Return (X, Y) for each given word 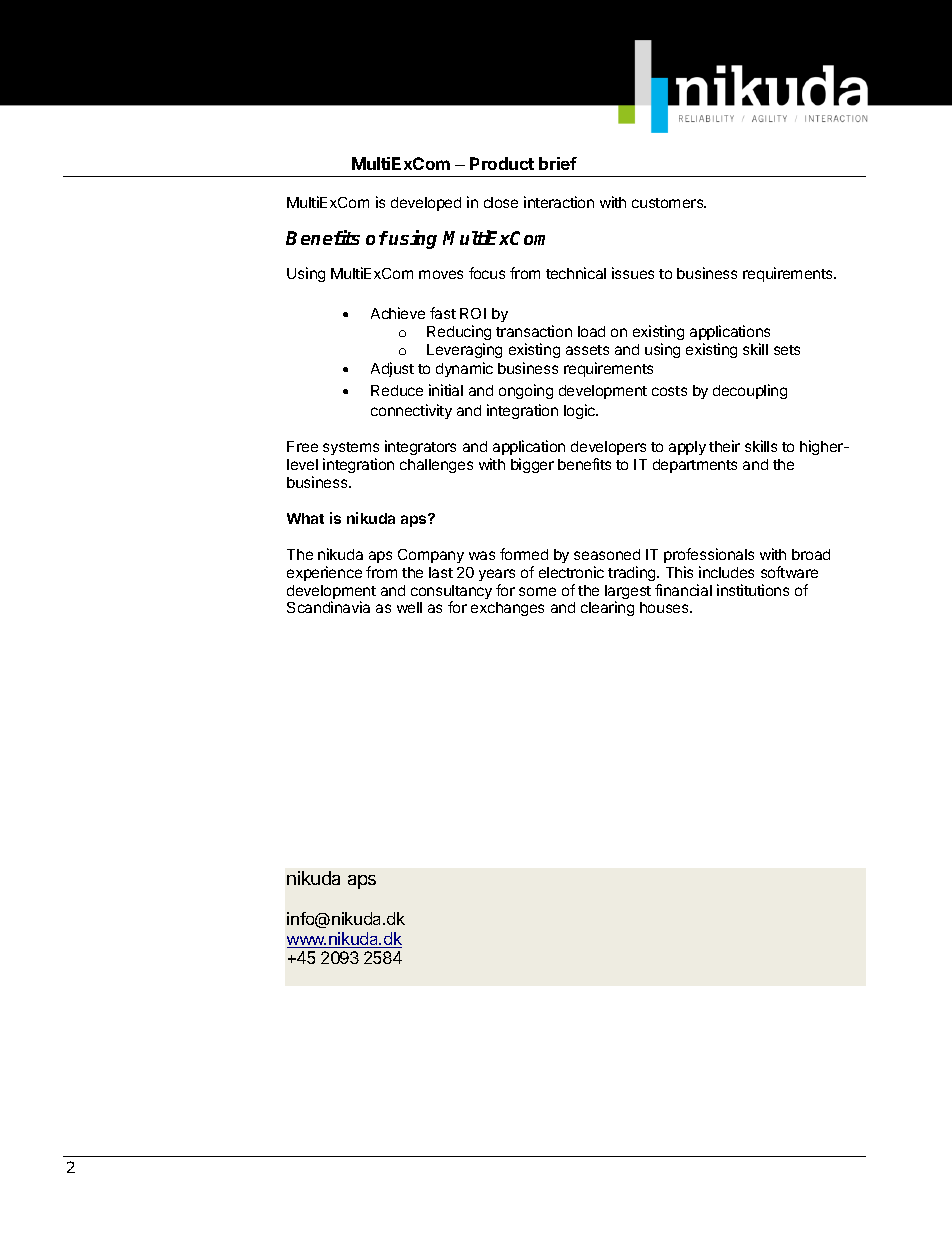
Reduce (397, 390)
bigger (532, 465)
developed (426, 204)
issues (633, 273)
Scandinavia (328, 607)
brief (558, 163)
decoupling (750, 391)
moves (441, 274)
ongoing (526, 391)
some (537, 591)
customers (669, 203)
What (305, 518)
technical (576, 273)
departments (695, 466)
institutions (753, 590)
